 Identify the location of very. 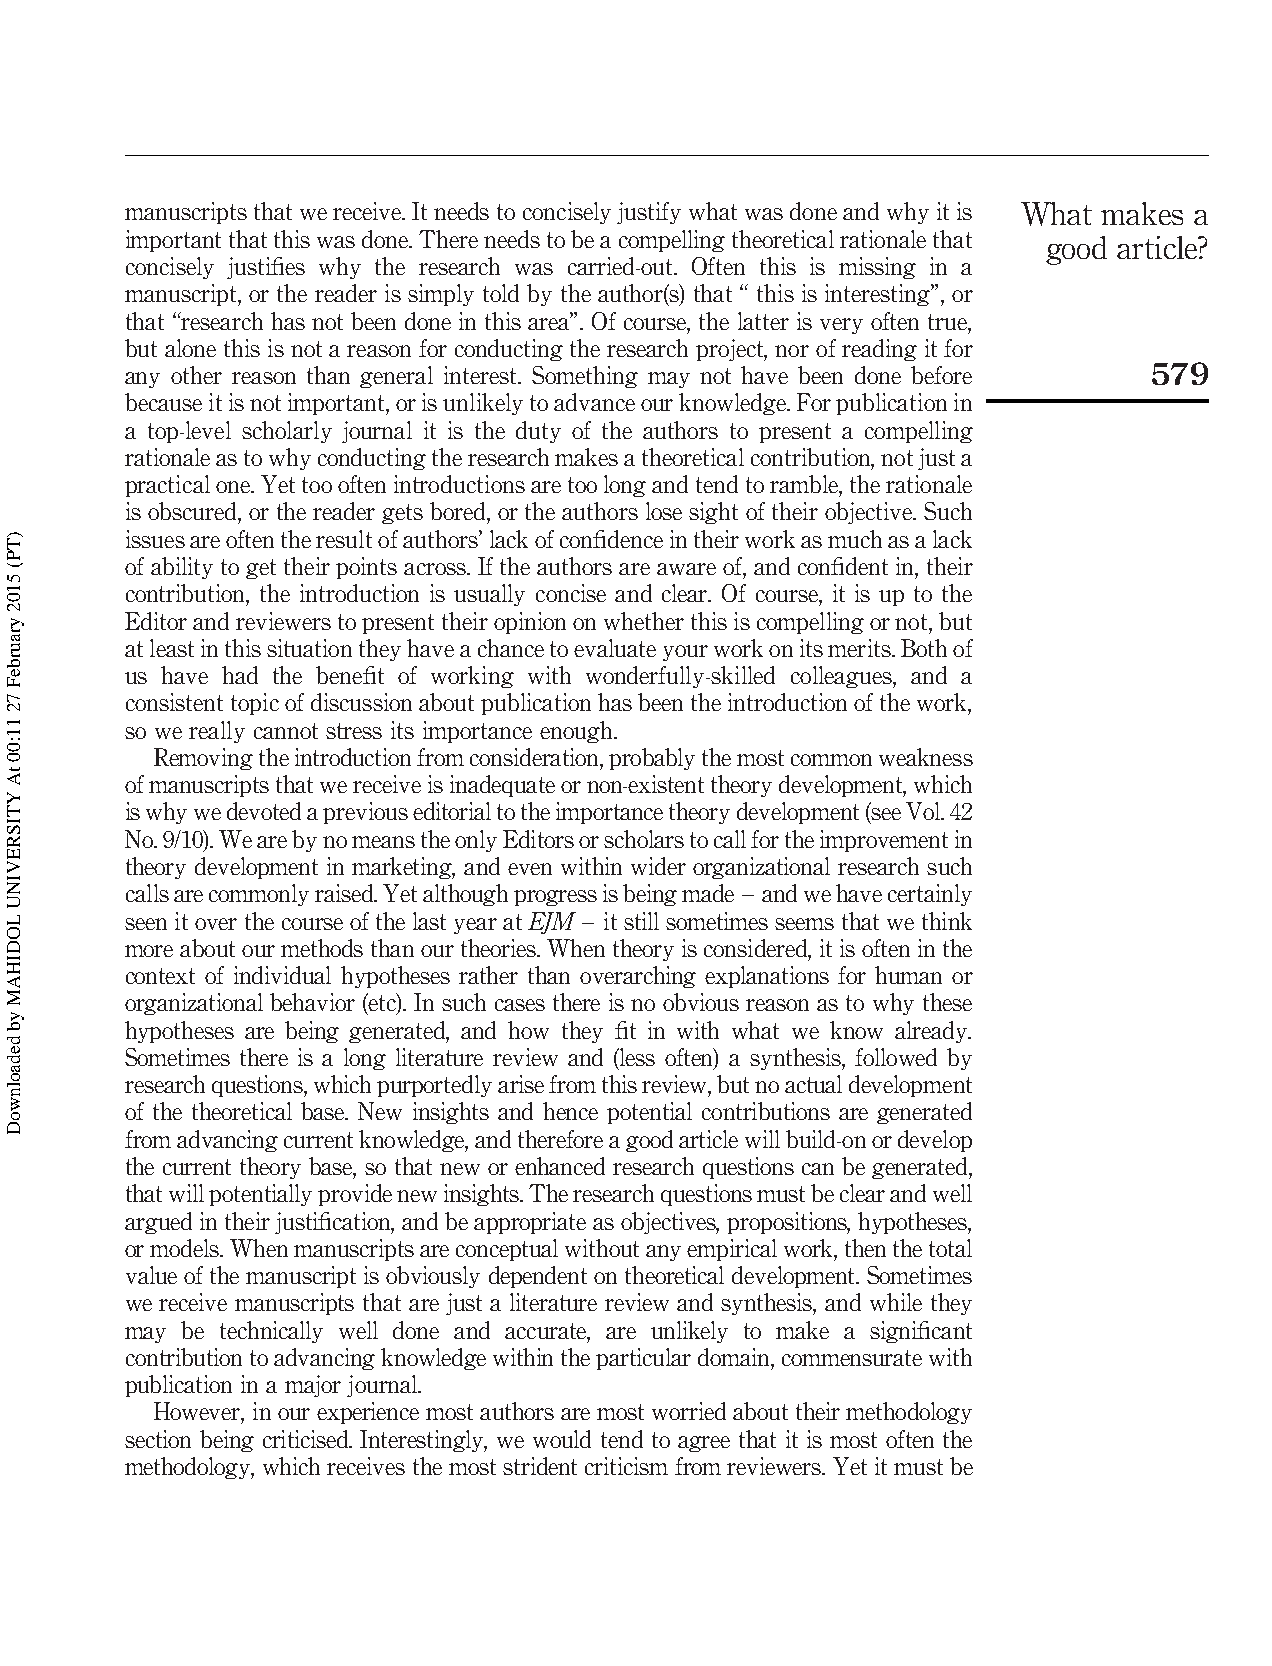
(841, 326).
